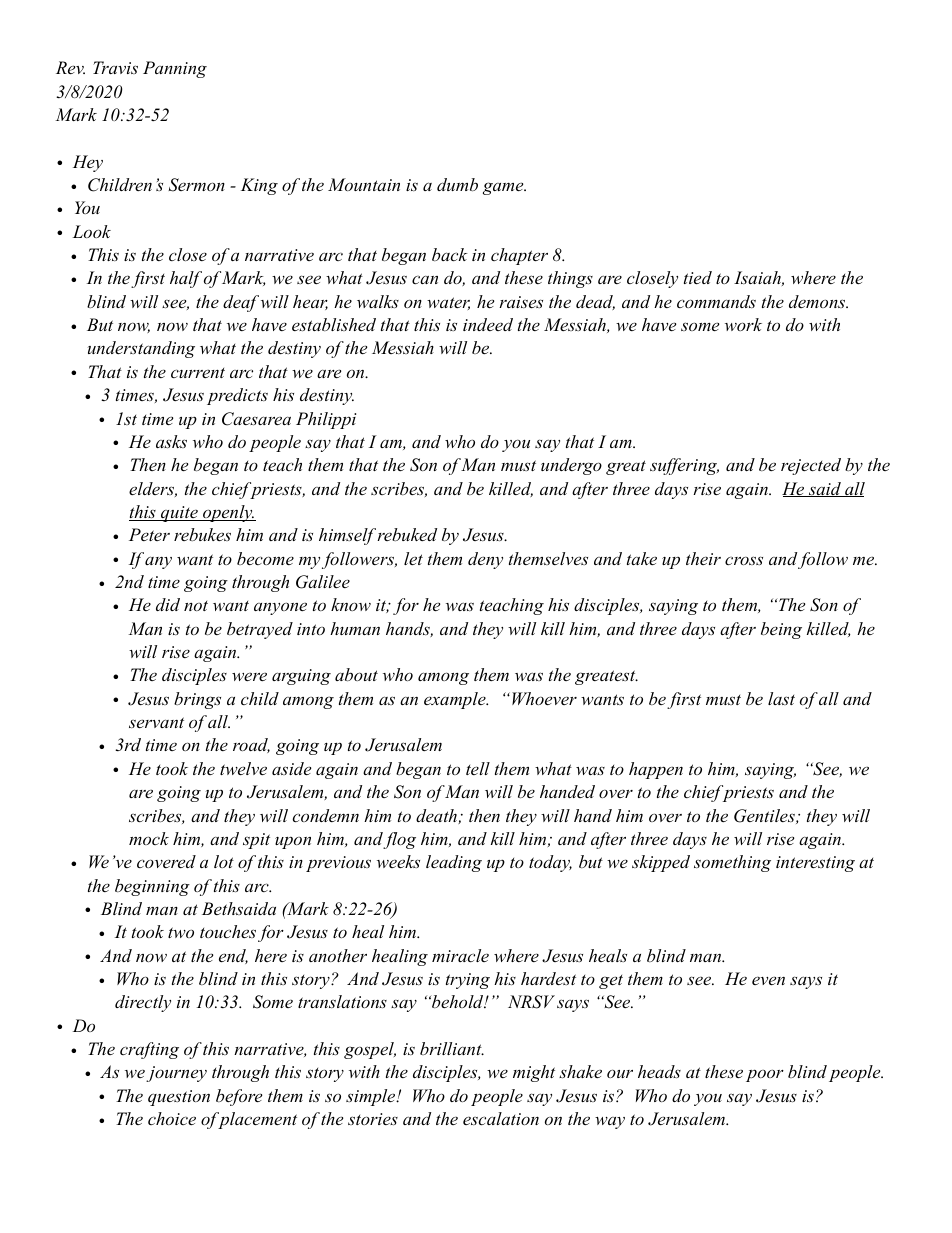 Image resolution: width=952 pixels, height=1233 pixels. What do you see at coordinates (684, 466) in the screenshot?
I see `suffering` at bounding box center [684, 466].
